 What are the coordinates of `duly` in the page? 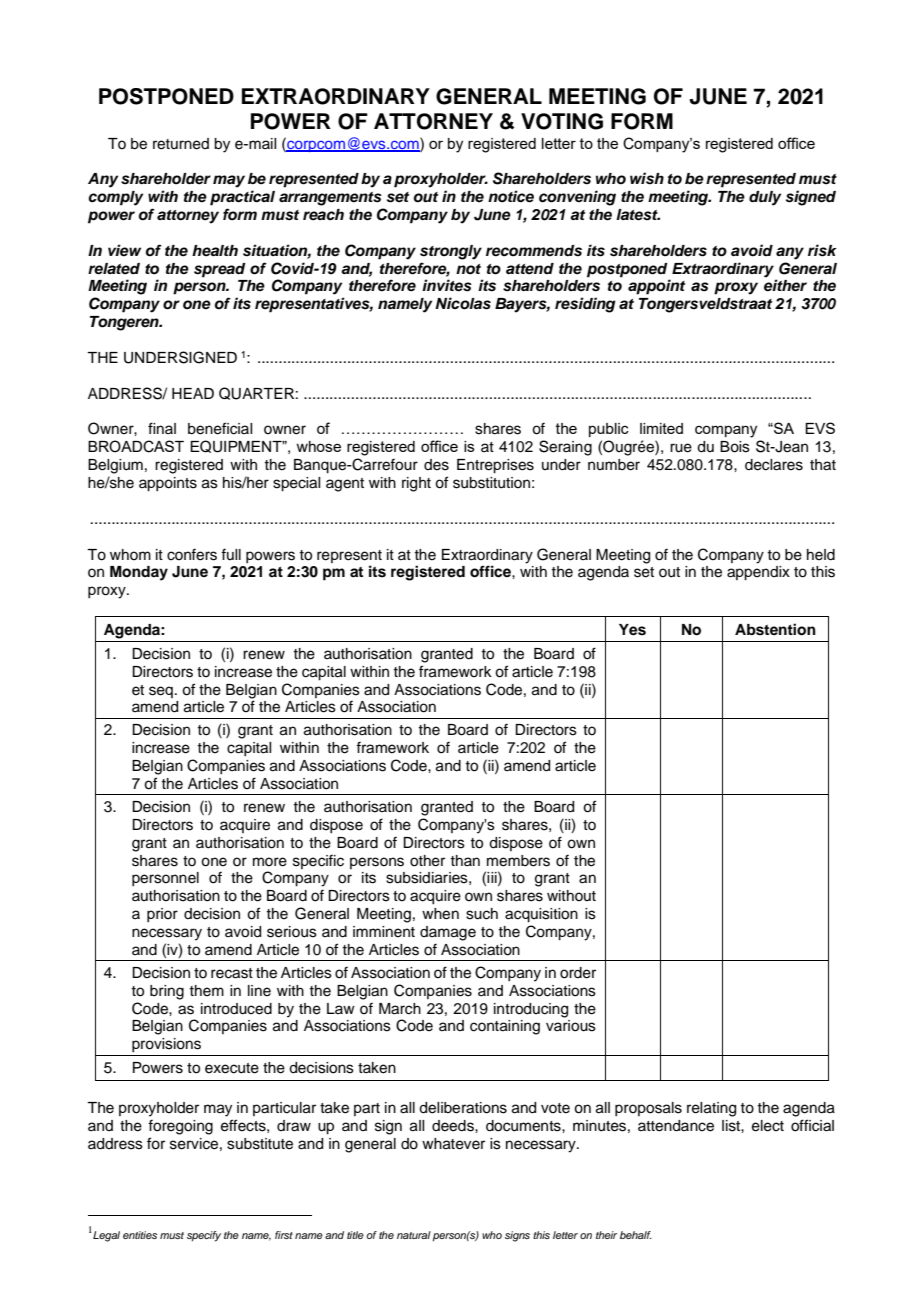 It's located at (765, 198).
